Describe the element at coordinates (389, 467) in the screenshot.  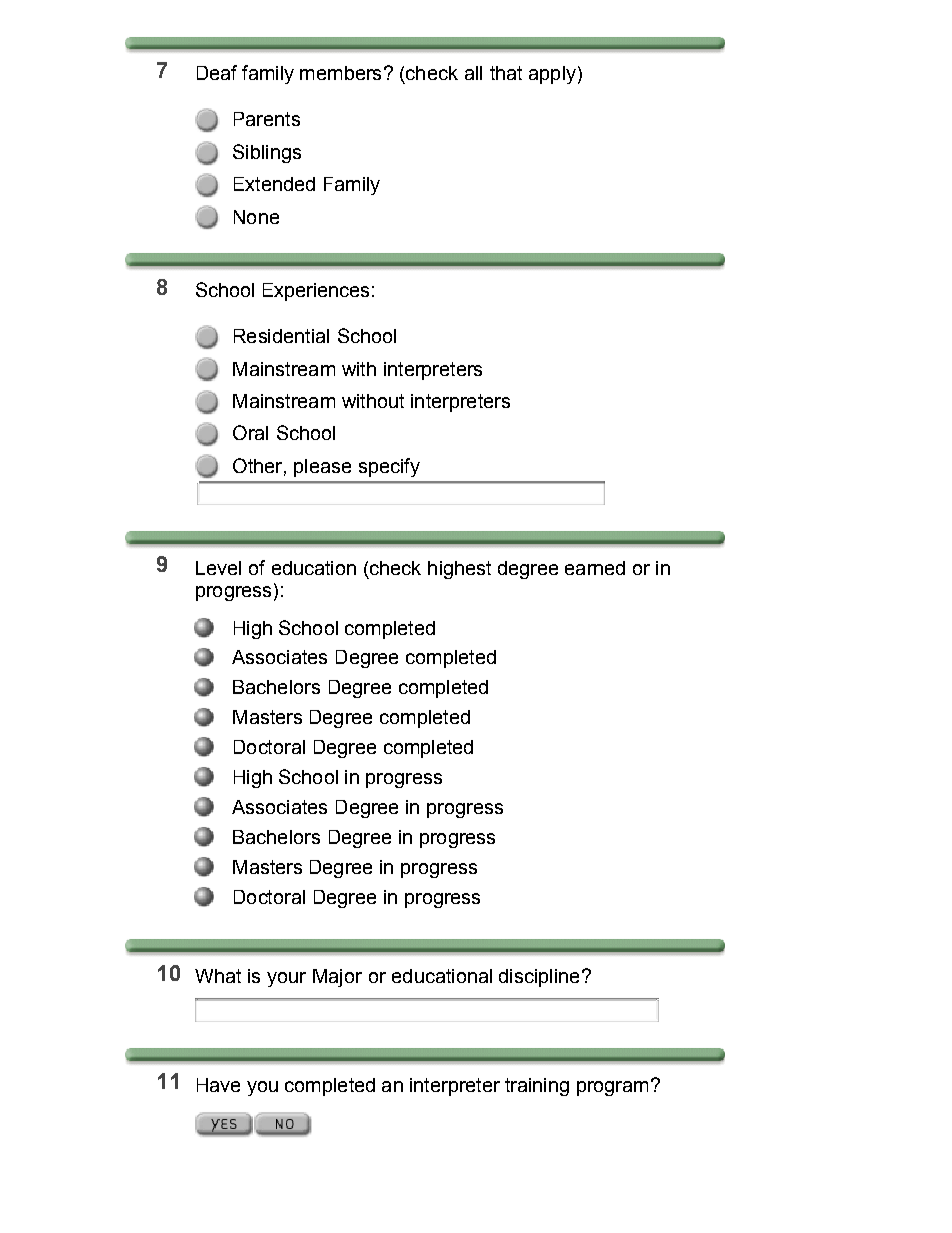
I see `specify` at that location.
